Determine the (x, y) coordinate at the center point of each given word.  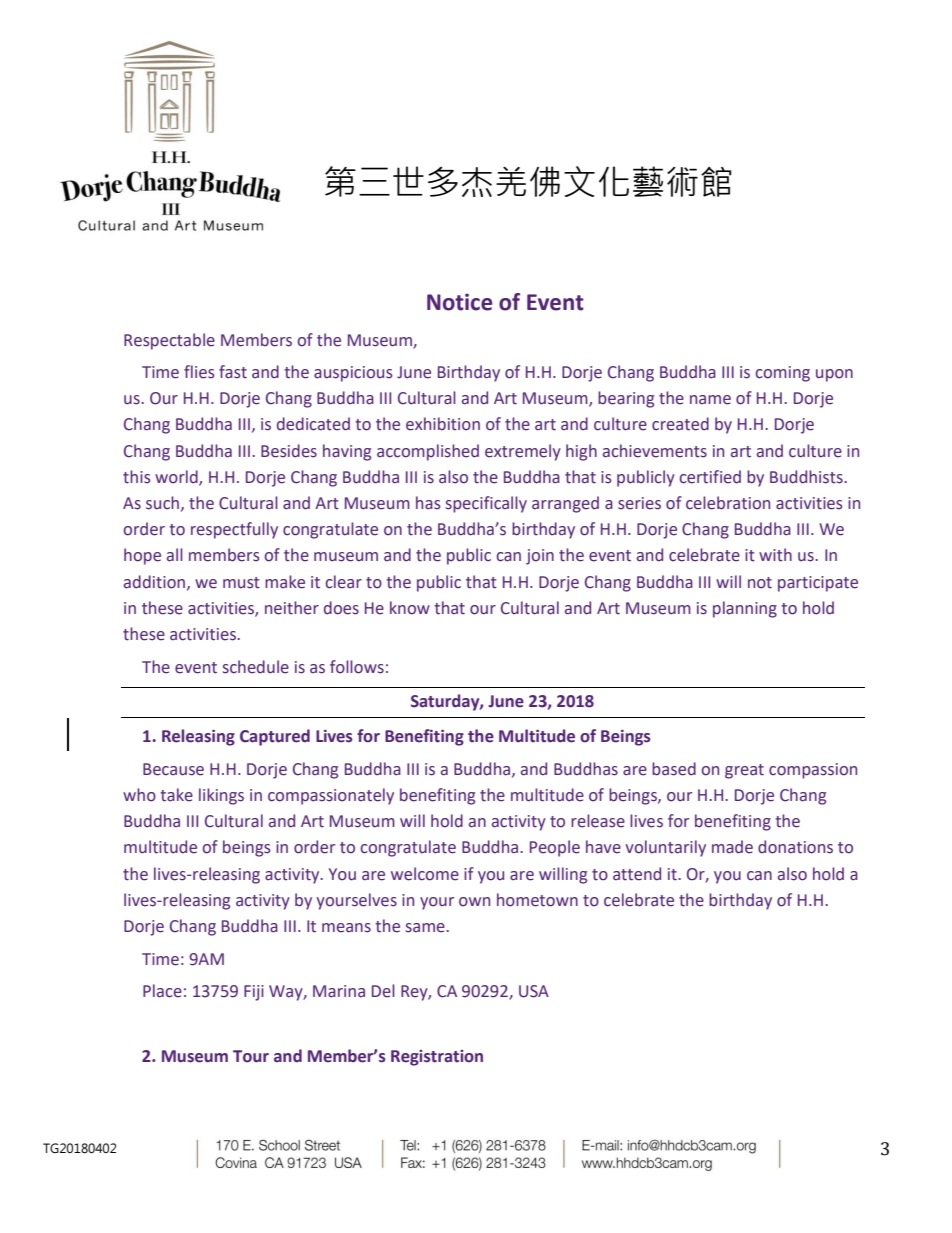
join (540, 557)
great (744, 771)
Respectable (169, 341)
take (176, 795)
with (775, 555)
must (241, 583)
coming (783, 374)
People (555, 848)
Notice (459, 302)
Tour (251, 1056)
